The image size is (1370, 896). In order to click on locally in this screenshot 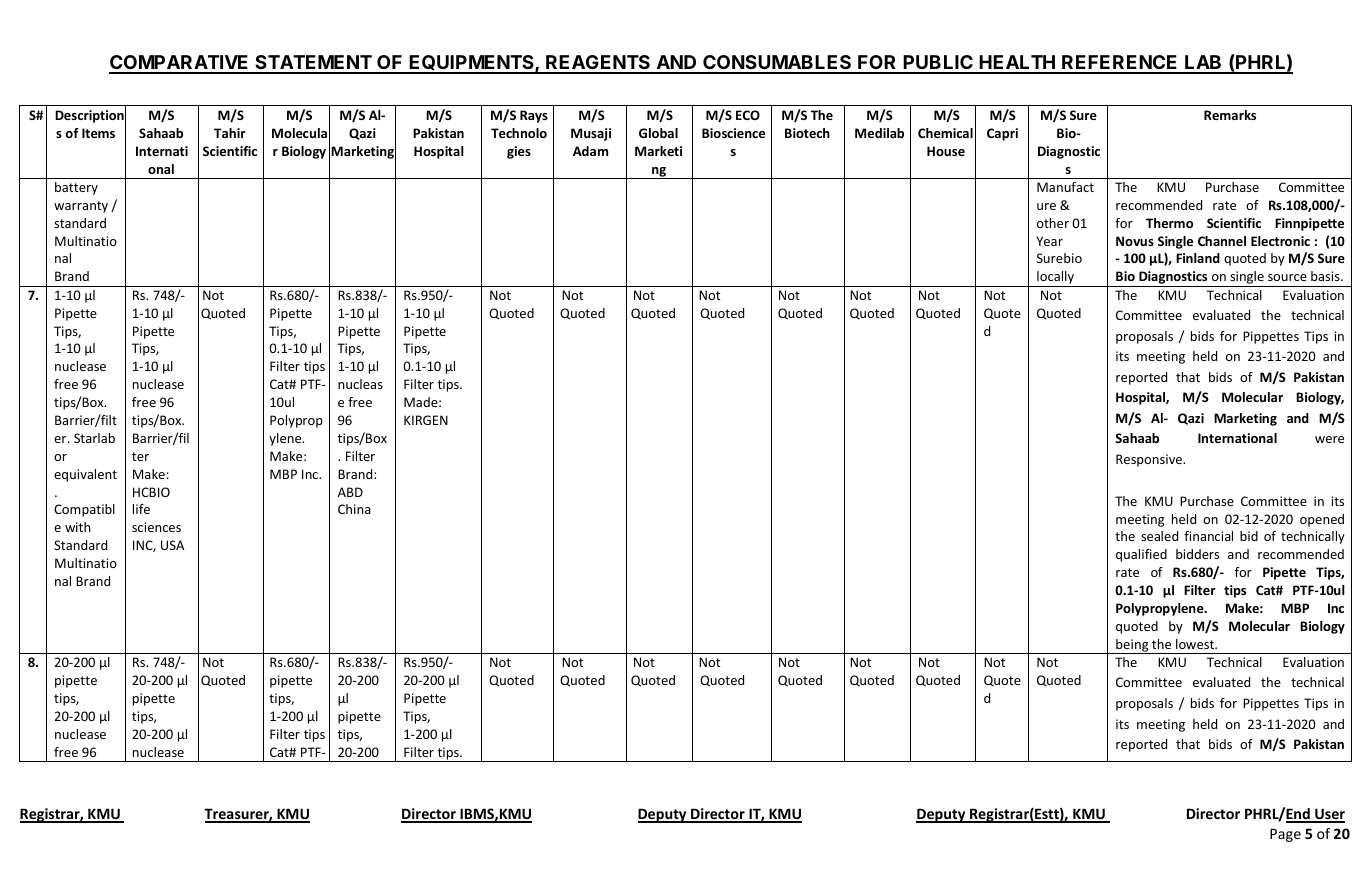, I will do `click(1055, 279)`.
